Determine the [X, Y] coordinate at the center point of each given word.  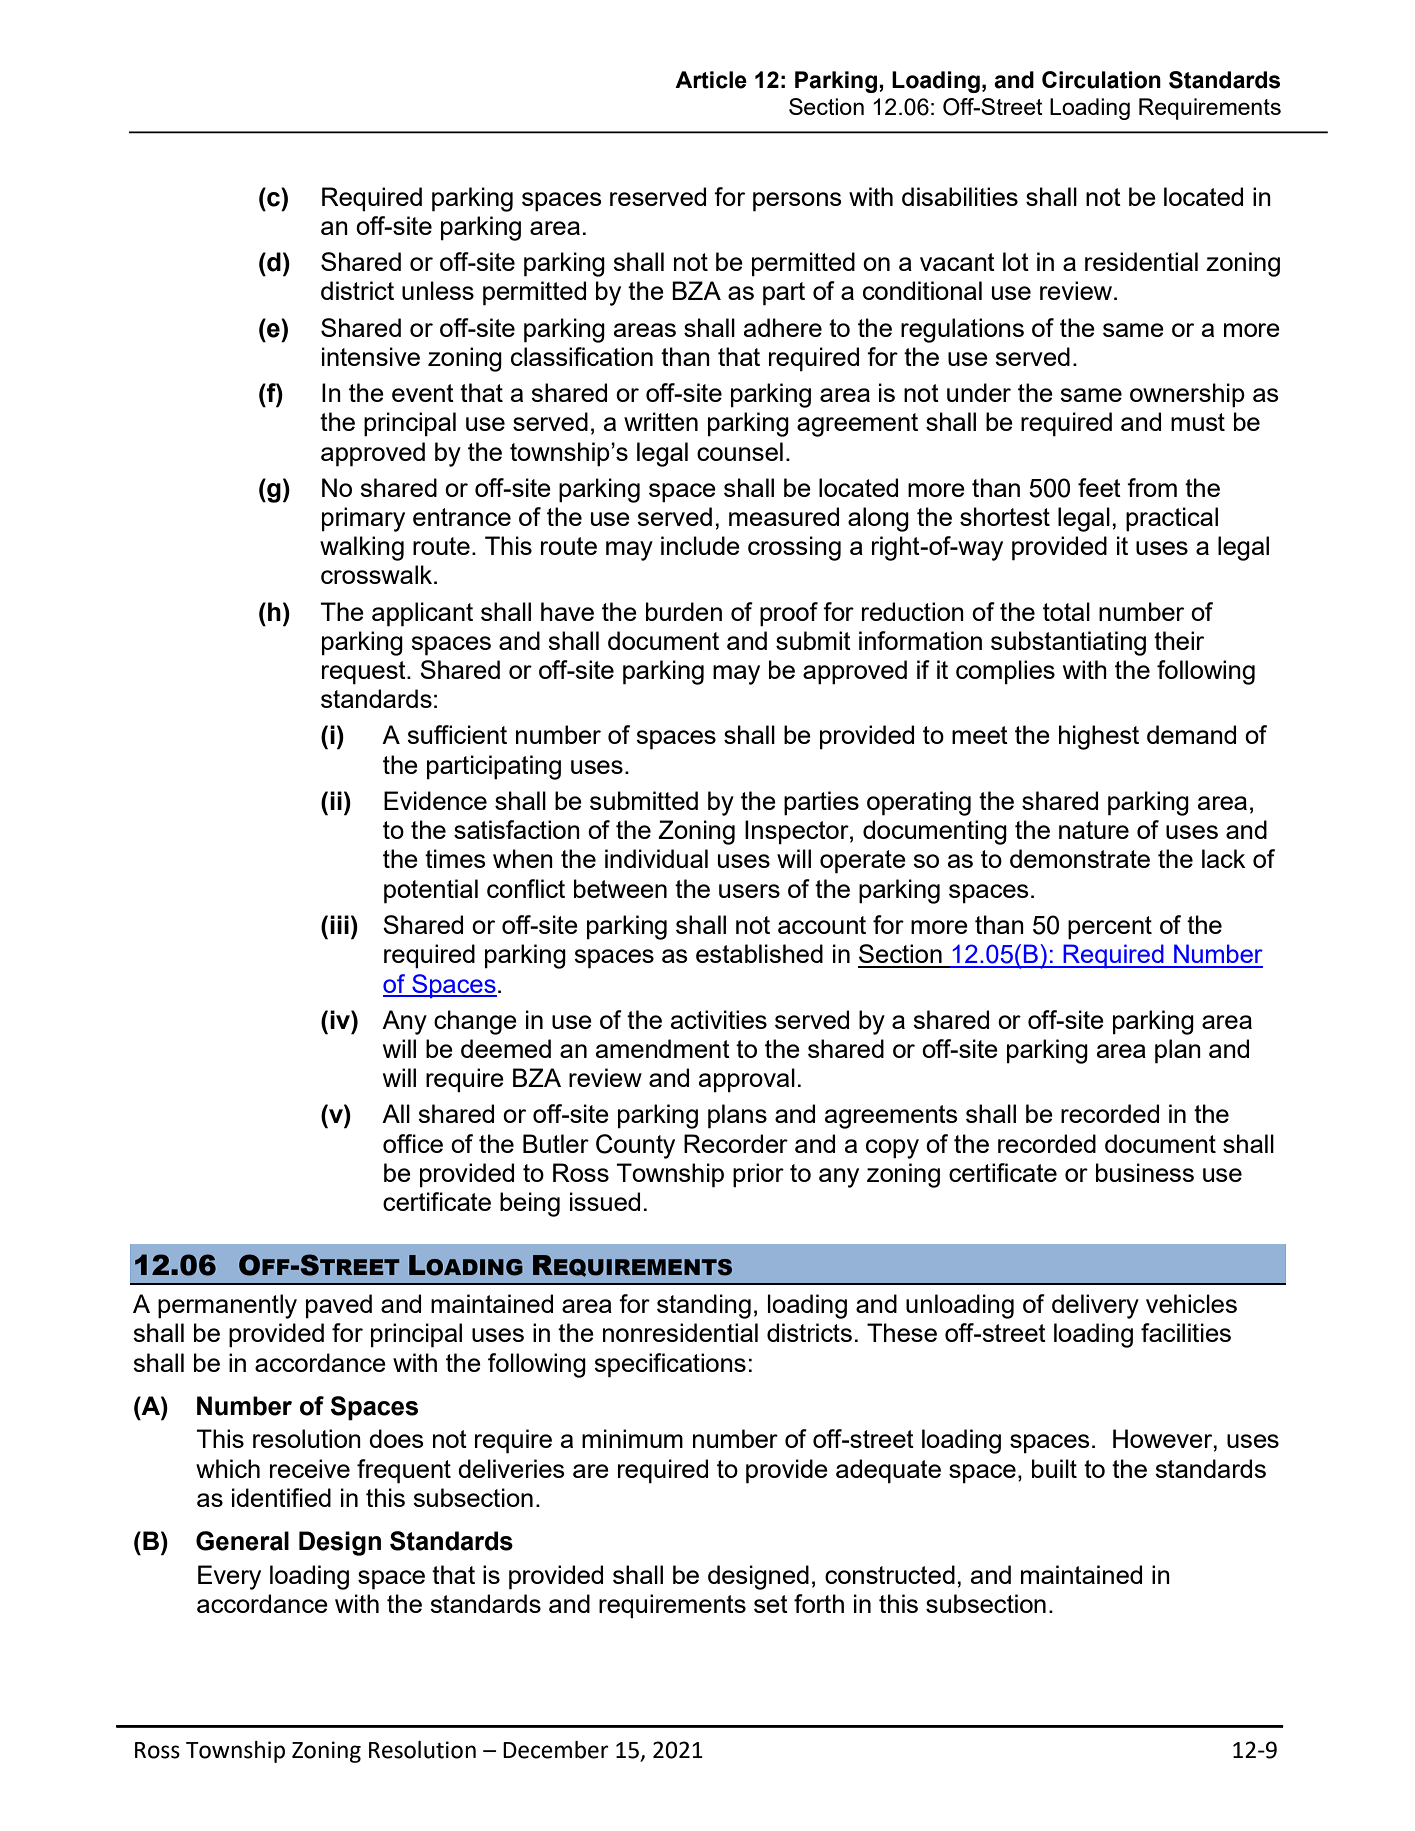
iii [339, 924]
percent [1110, 928]
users [749, 891]
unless [438, 290]
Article [711, 80]
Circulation [1101, 80]
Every [229, 1577]
